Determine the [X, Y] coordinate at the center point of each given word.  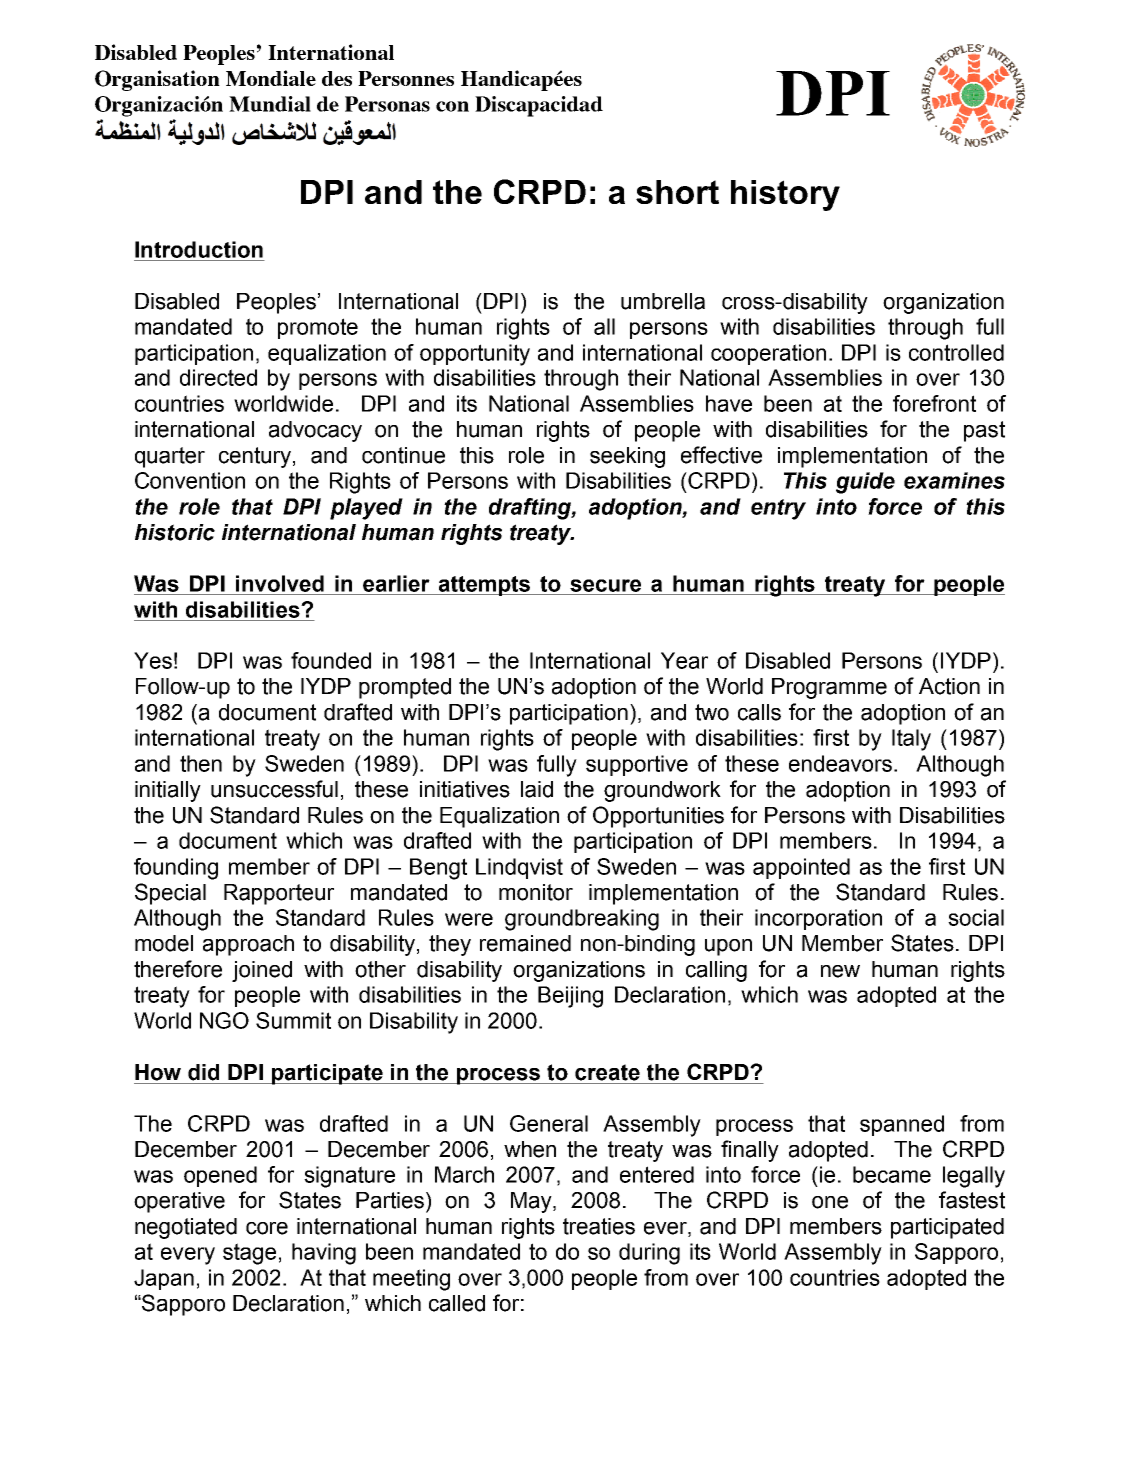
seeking [627, 457]
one [830, 1202]
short [677, 192]
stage [249, 1254]
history [785, 195]
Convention [190, 480]
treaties [599, 1226]
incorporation [818, 919]
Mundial [270, 104]
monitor [536, 892]
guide [865, 483]
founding [176, 869]
